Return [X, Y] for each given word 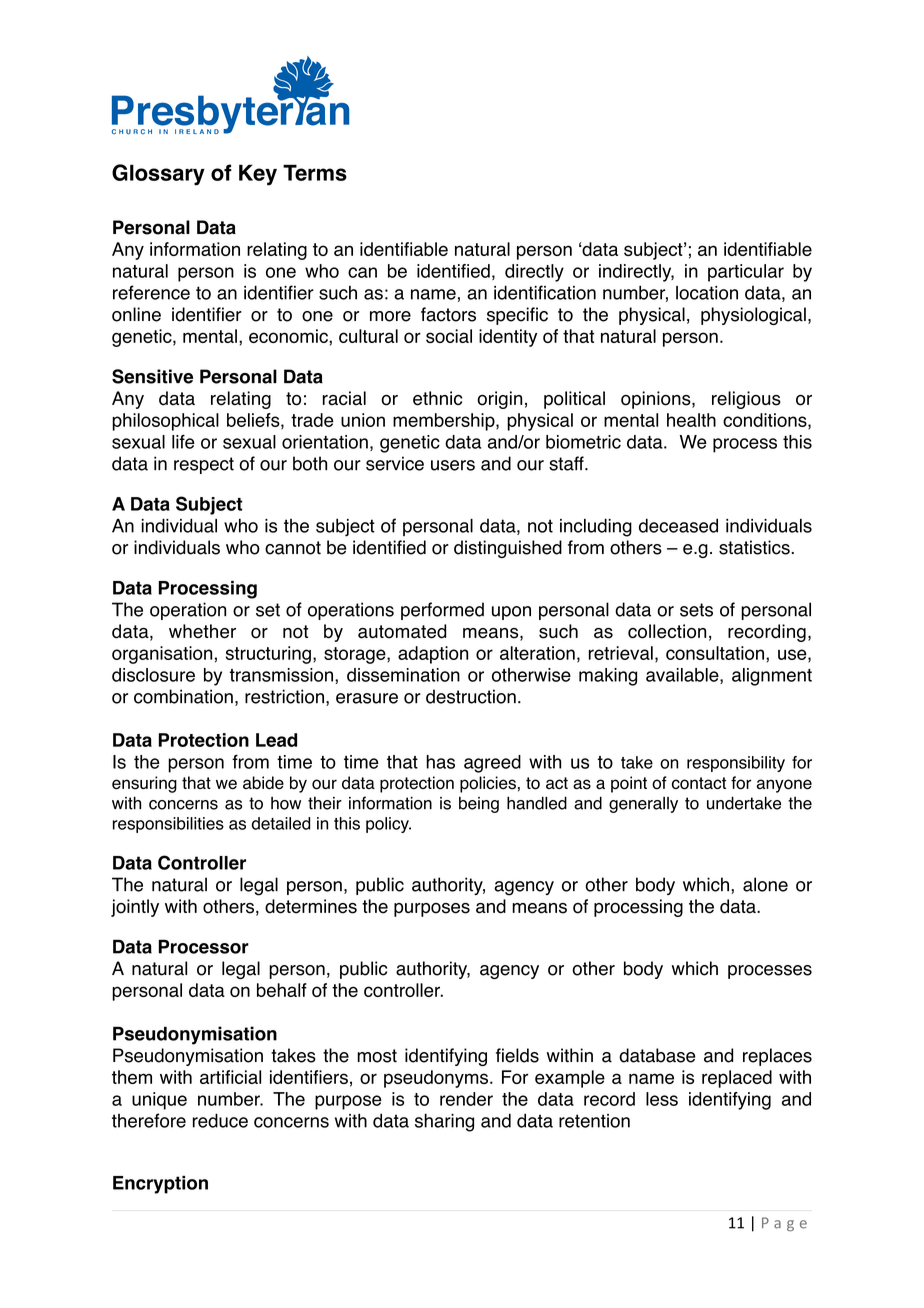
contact [699, 783]
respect [204, 465]
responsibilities [168, 825]
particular [746, 273]
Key [258, 175]
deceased [678, 525]
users [453, 465]
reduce [220, 1120]
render [466, 1099]
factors [448, 314]
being [479, 804]
